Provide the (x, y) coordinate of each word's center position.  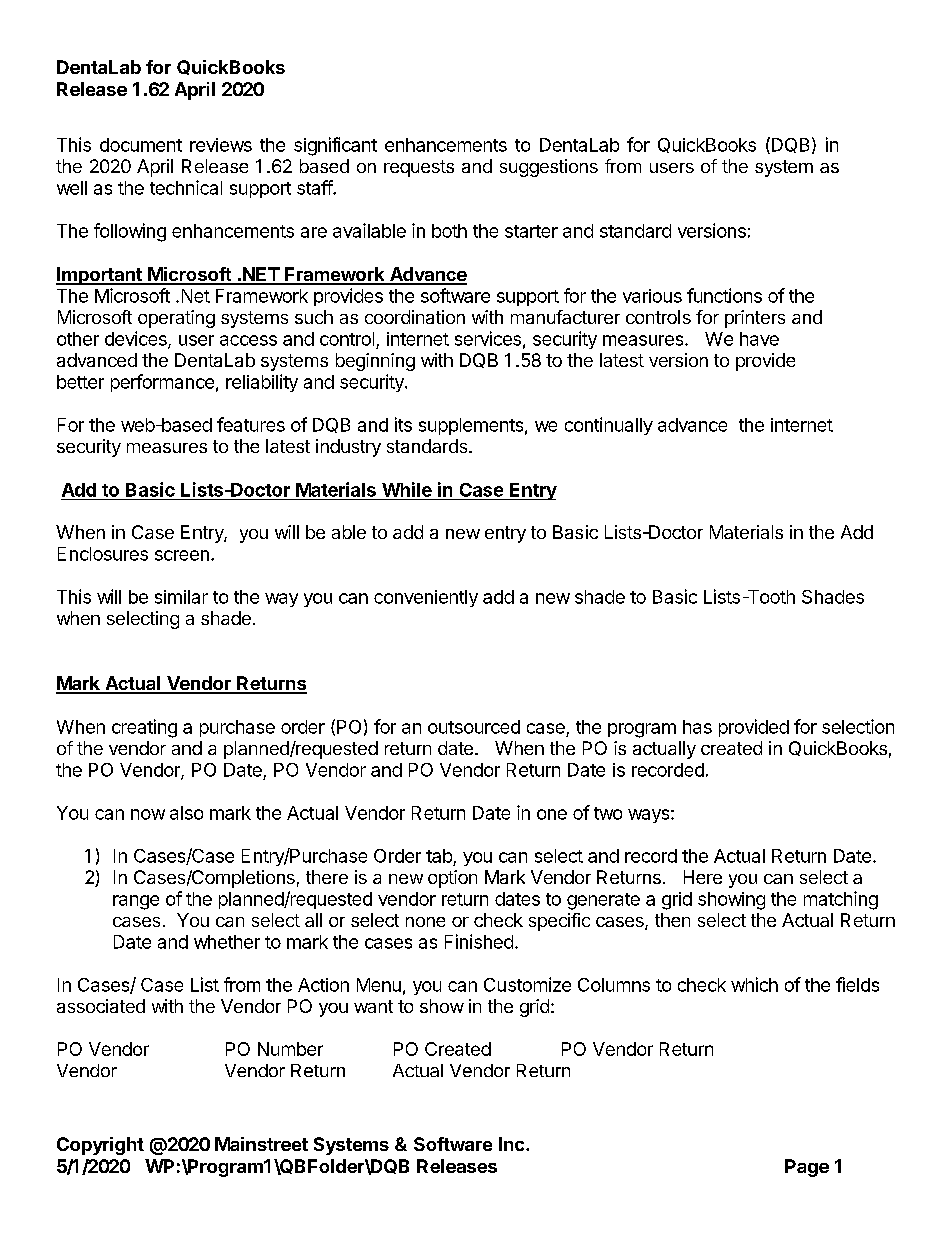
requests (419, 168)
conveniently (426, 598)
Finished (479, 941)
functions (724, 295)
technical (186, 187)
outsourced (474, 727)
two (608, 813)
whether (227, 942)
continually (609, 426)
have (759, 339)
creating (144, 728)
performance (162, 383)
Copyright (100, 1146)
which (754, 984)
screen (182, 555)
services (488, 338)
